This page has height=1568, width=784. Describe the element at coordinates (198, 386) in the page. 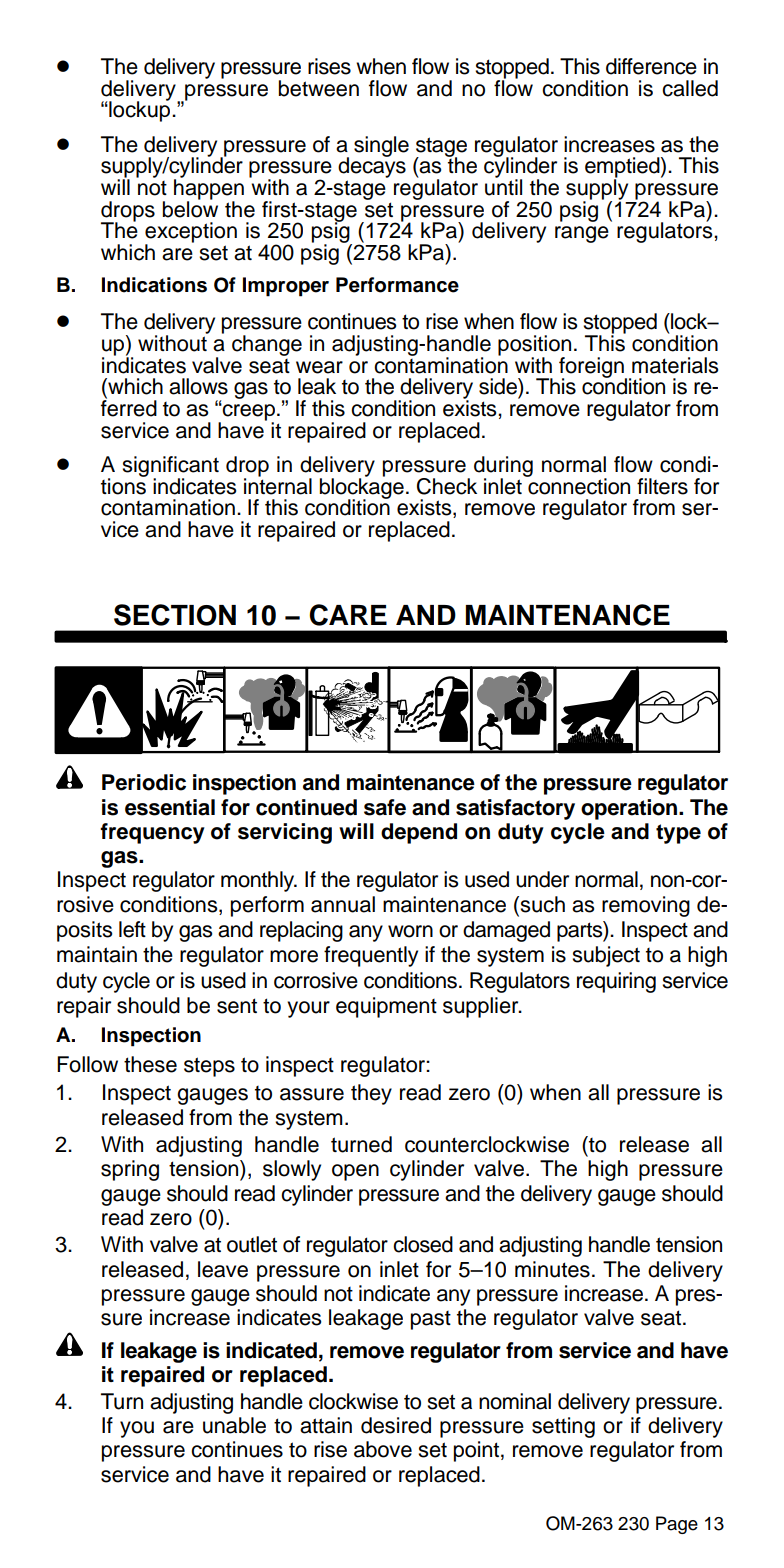

I see `allows` at that location.
